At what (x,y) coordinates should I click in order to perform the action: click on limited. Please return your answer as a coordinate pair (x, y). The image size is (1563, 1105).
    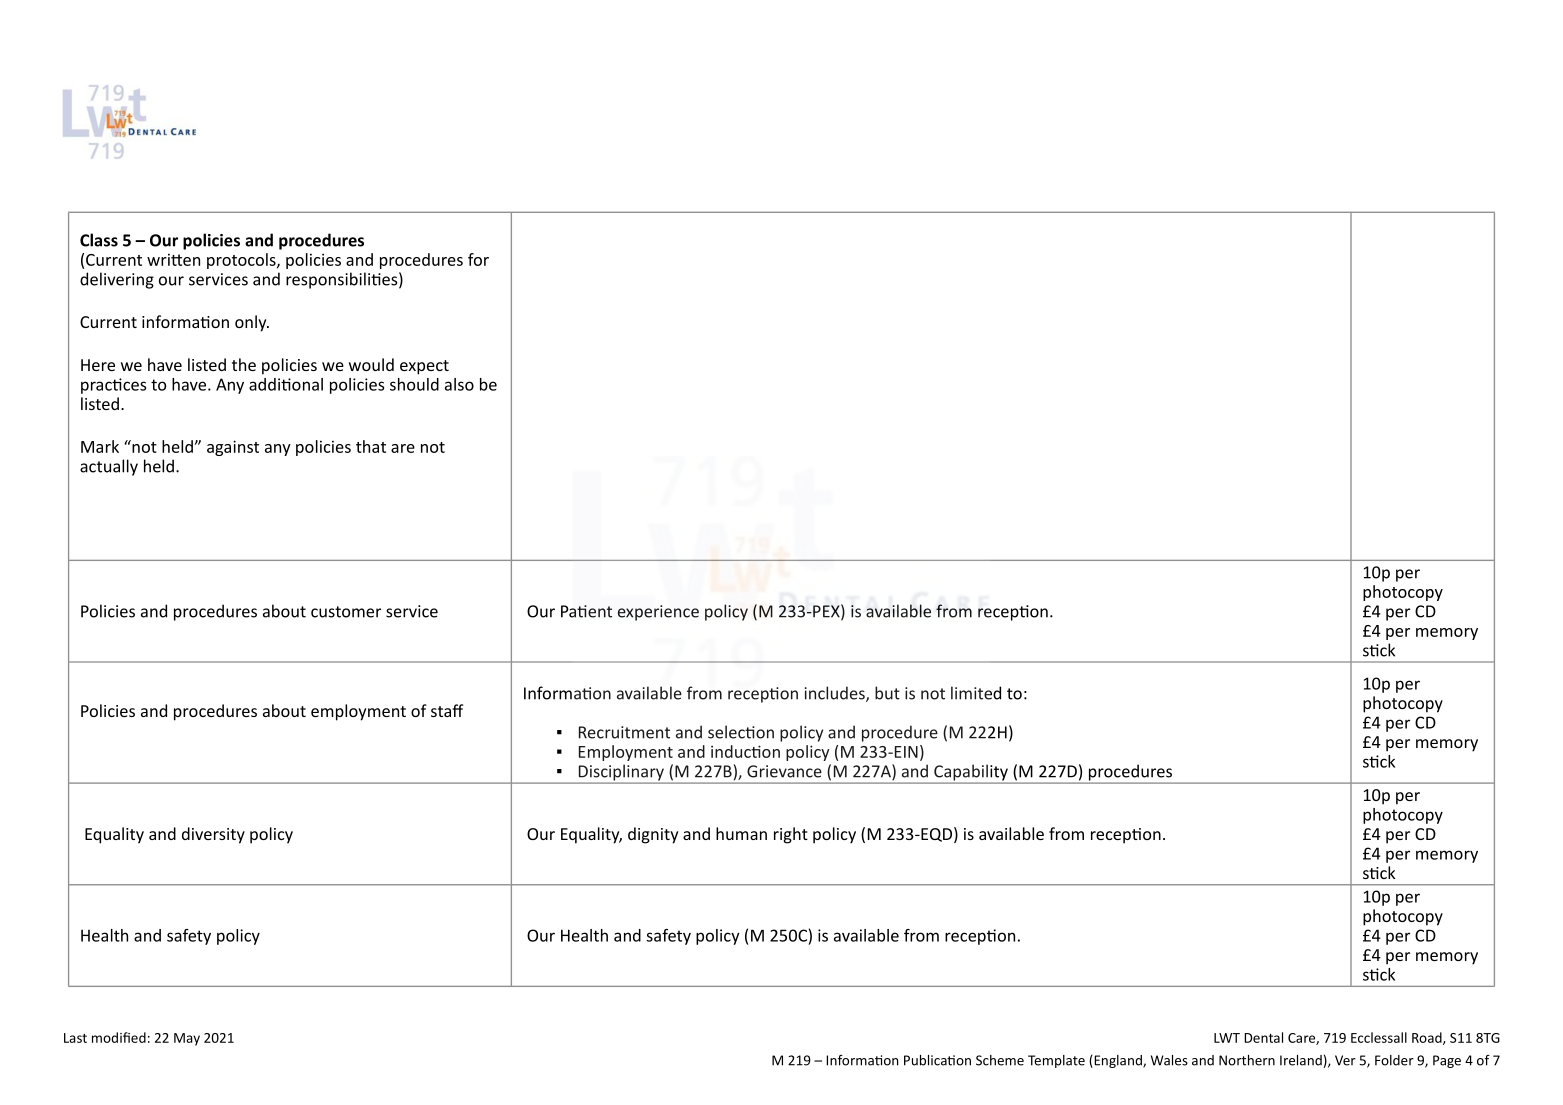
    Looking at the image, I should click on (976, 693).
